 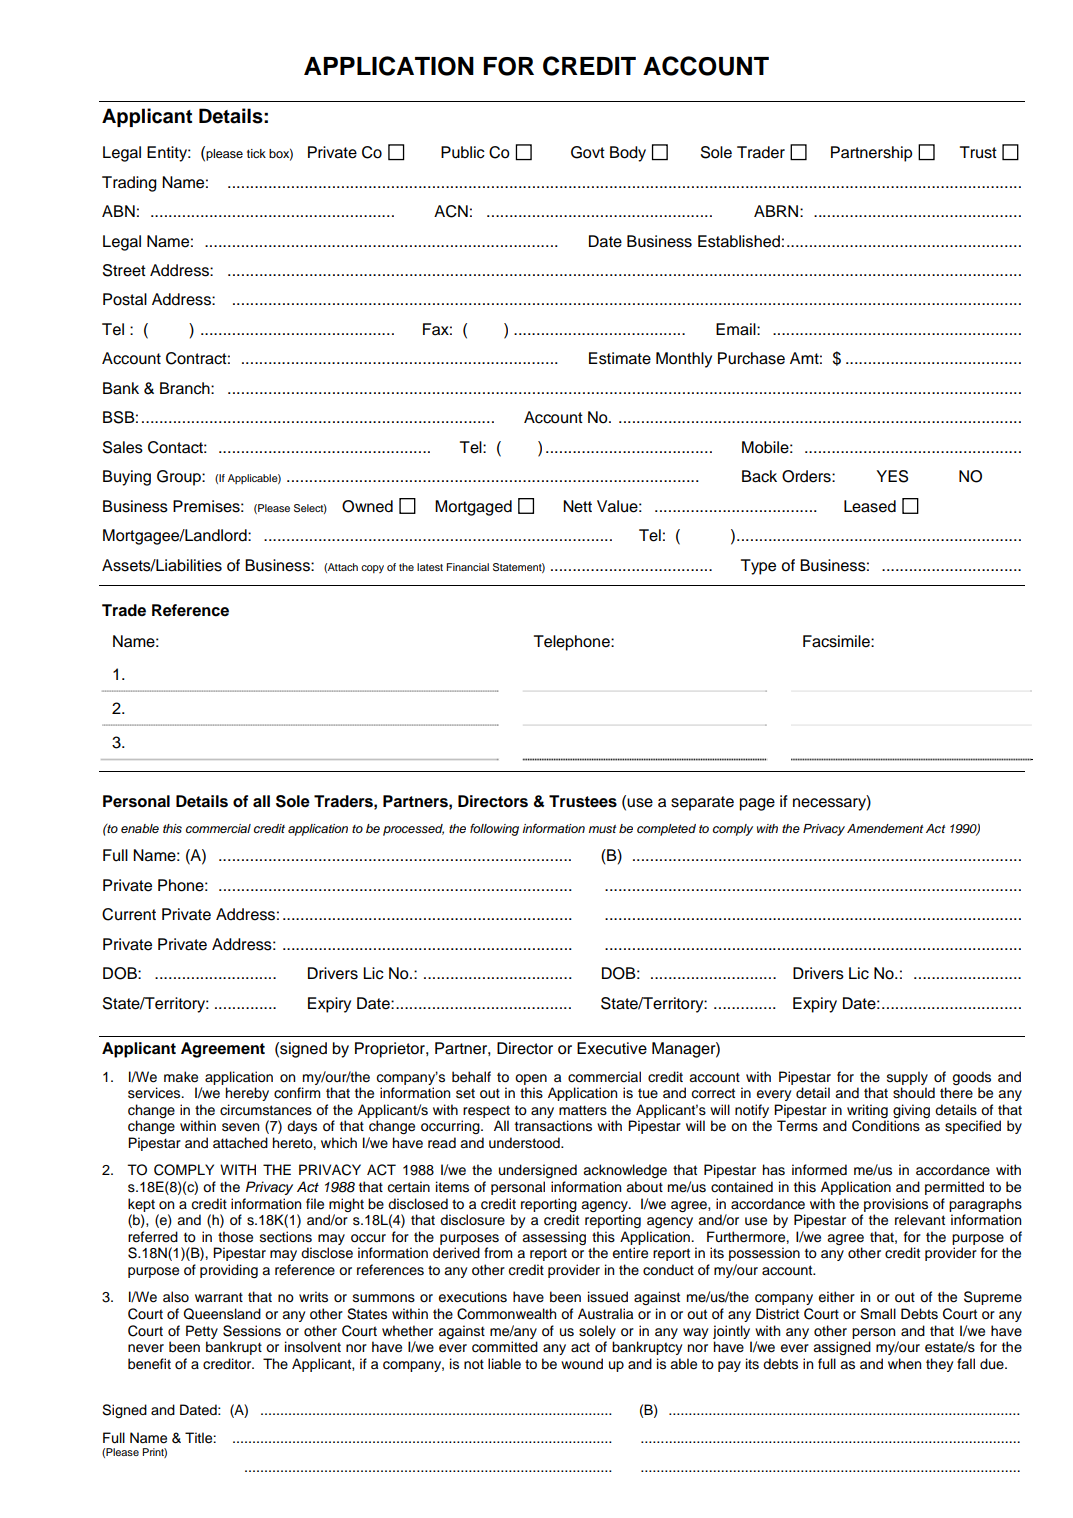 I want to click on Established, so click(x=739, y=241).
